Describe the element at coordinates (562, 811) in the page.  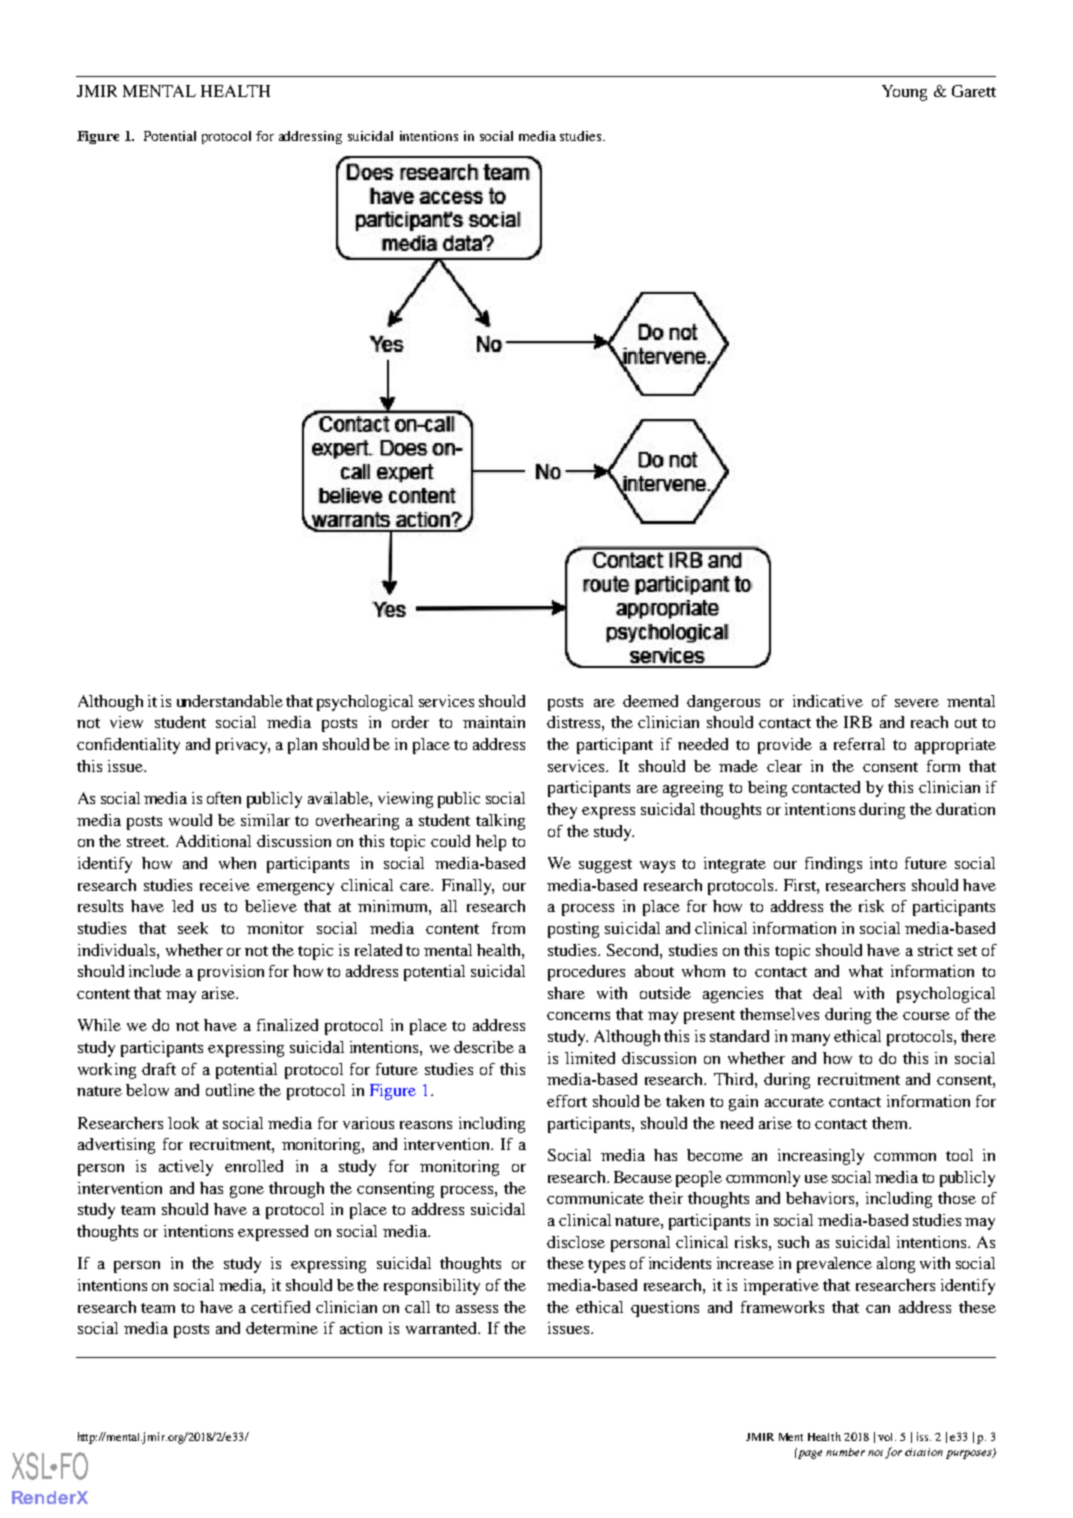
I see `they` at that location.
